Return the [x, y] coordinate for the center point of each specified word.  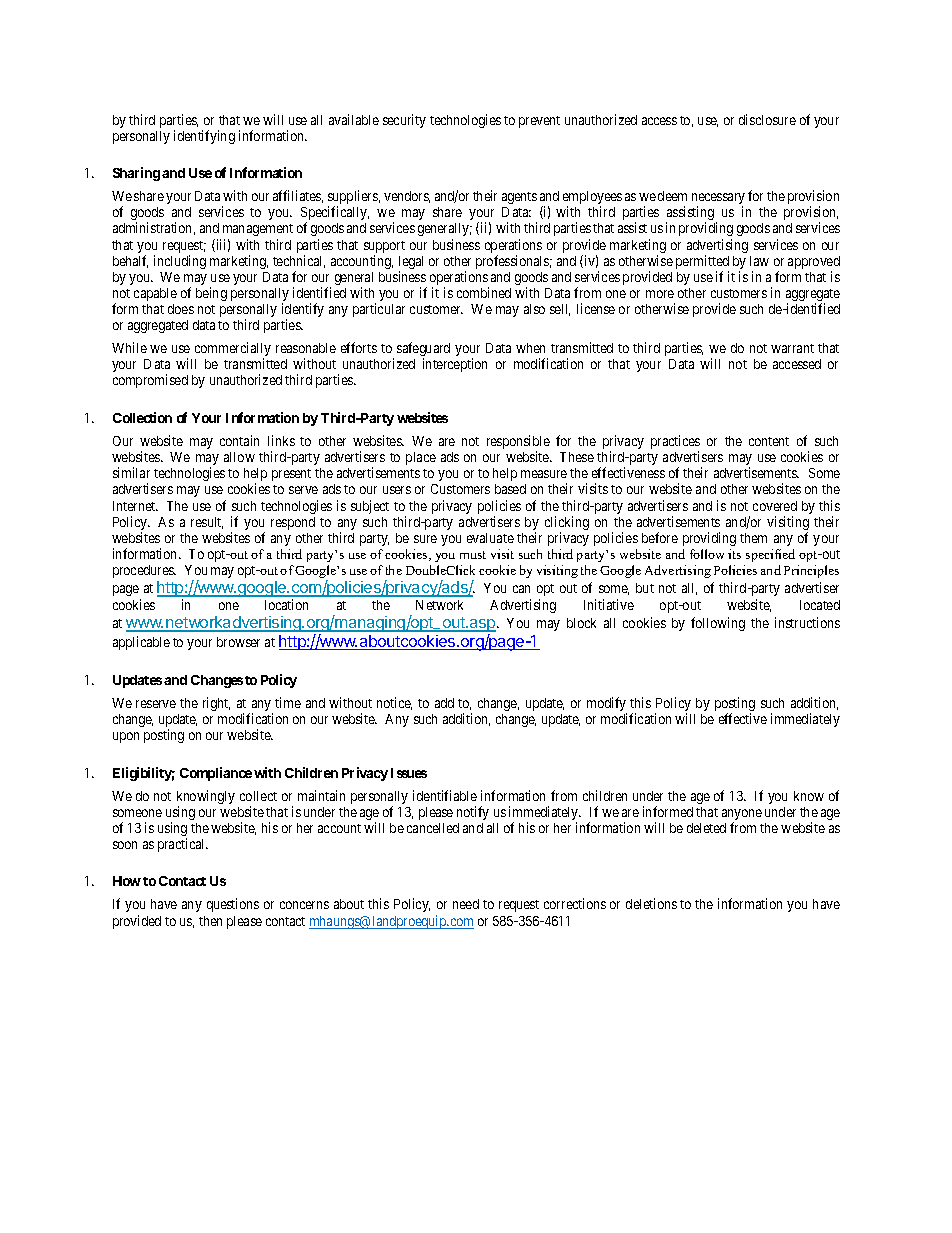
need [466, 904]
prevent [539, 122]
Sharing [136, 174]
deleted [706, 828]
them [753, 538]
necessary [718, 200]
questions [233, 905]
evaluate [490, 538]
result [207, 523]
